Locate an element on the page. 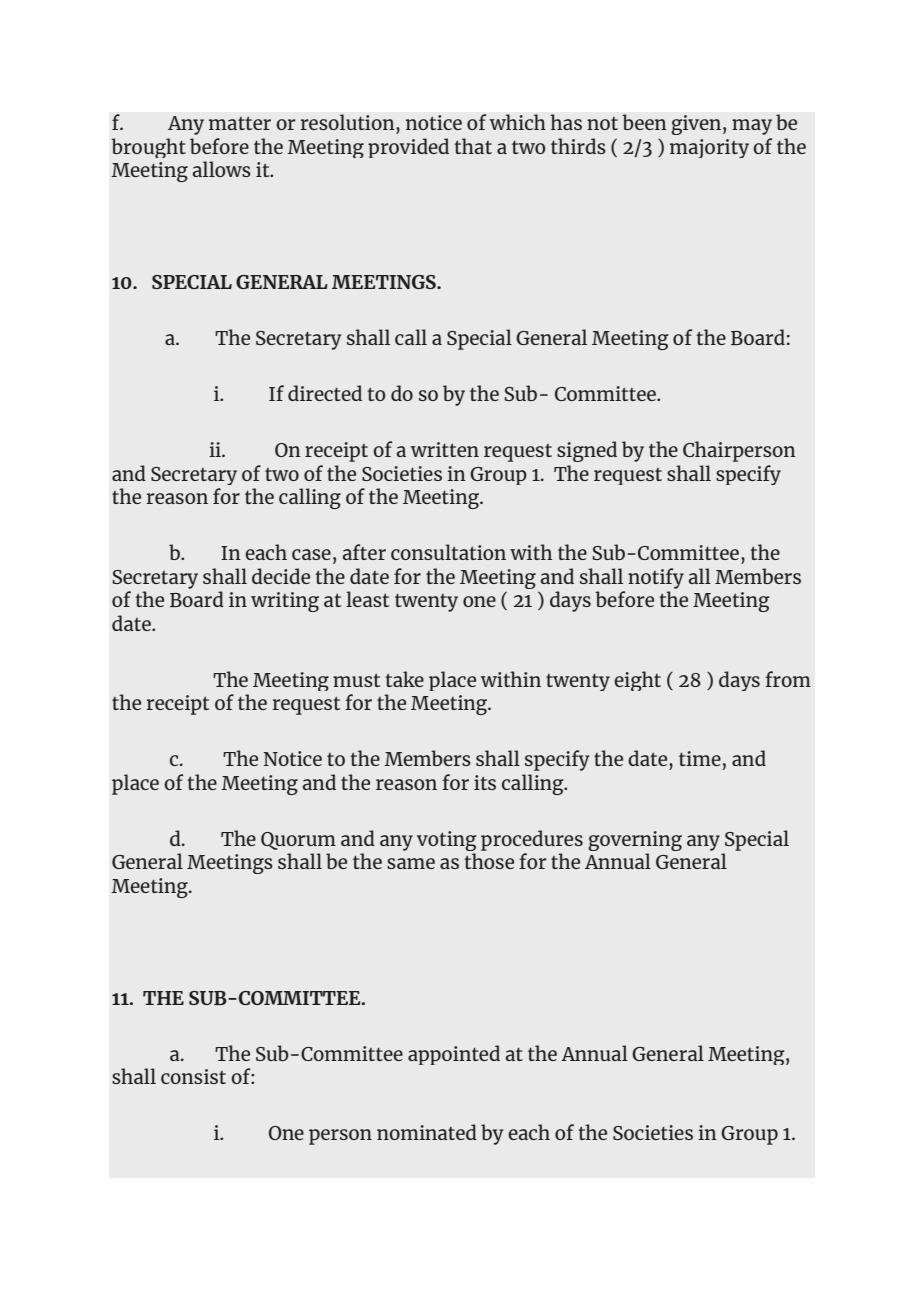  written is located at coordinates (445, 449).
